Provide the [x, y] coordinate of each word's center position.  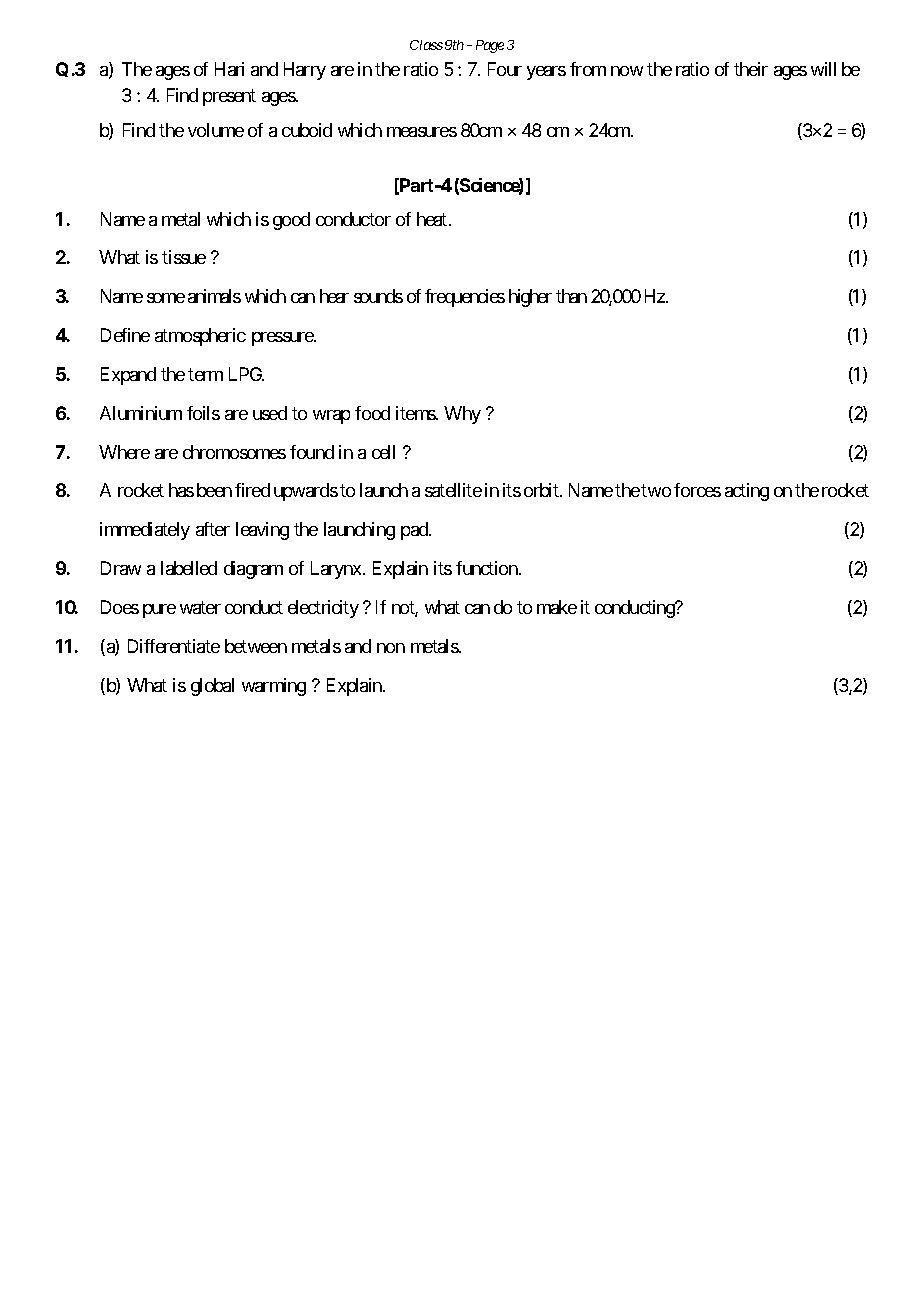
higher [530, 298]
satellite [453, 490]
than [571, 296]
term [205, 374]
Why [462, 415]
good [291, 221]
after [213, 529]
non [391, 648]
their [751, 69]
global [212, 687]
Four [505, 69]
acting [747, 492]
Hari [229, 69]
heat [432, 219]
